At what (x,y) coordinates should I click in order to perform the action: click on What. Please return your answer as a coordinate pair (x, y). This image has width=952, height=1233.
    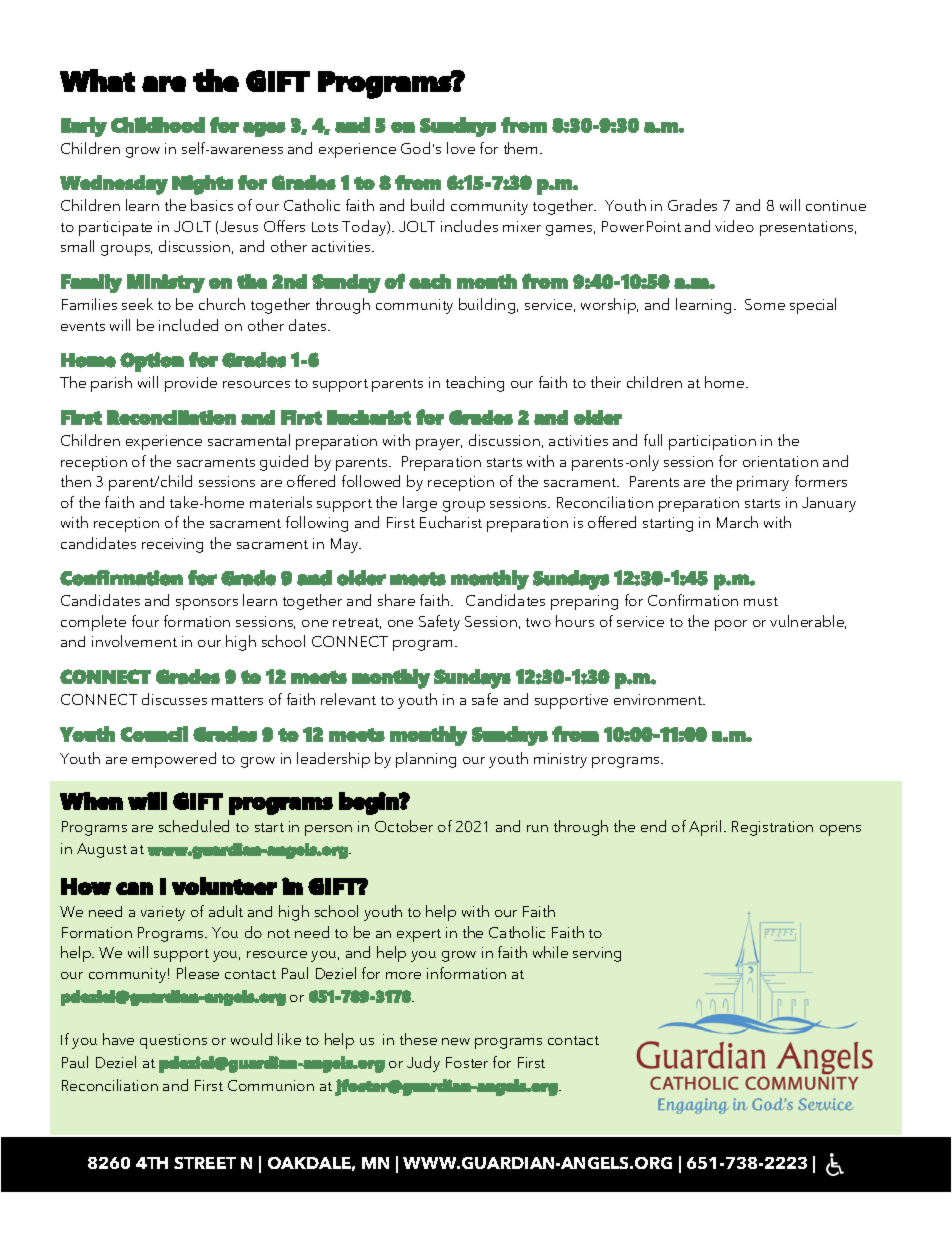
    Looking at the image, I should click on (97, 80).
